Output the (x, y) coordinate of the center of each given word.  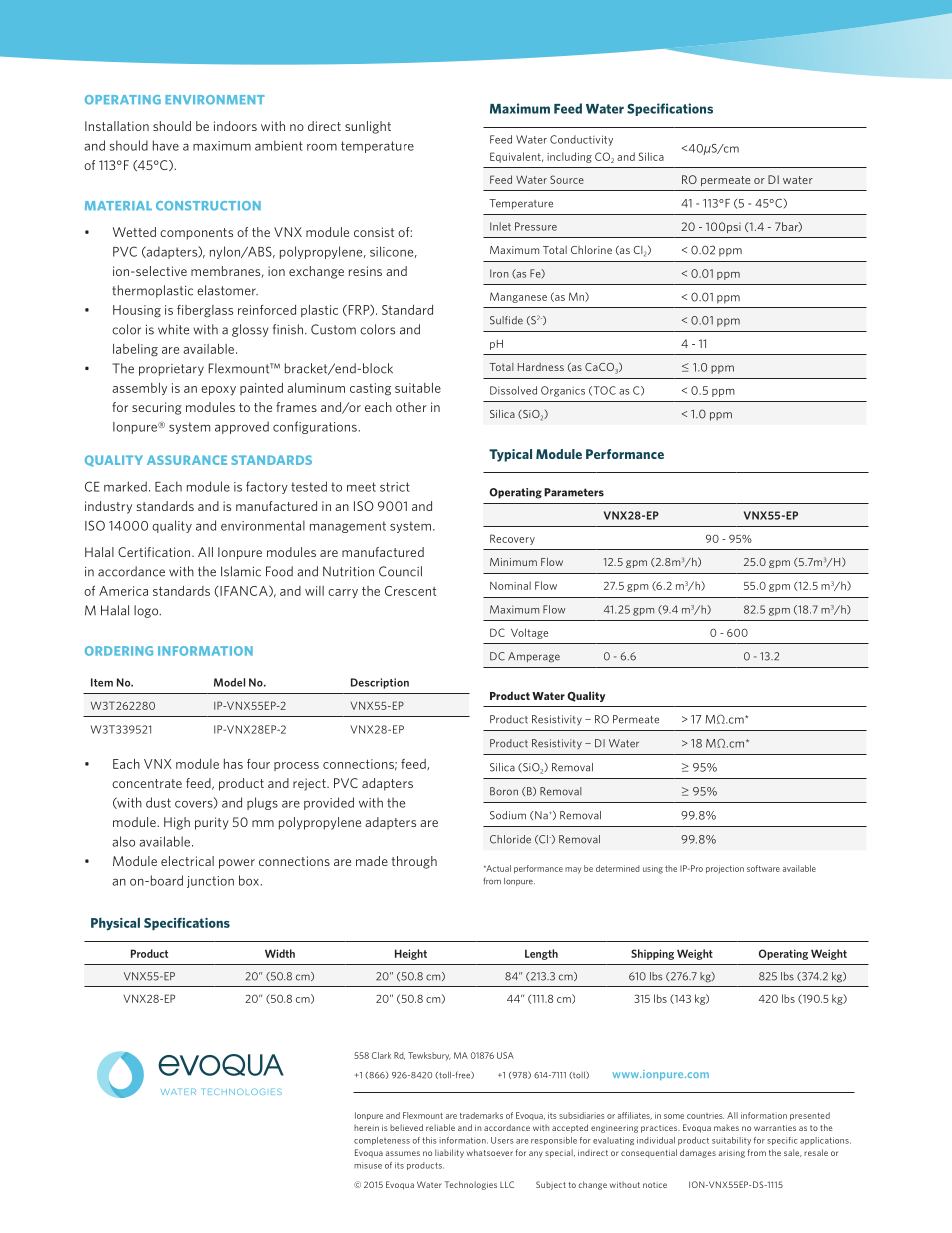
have (166, 145)
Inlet (500, 226)
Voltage (529, 633)
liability (449, 1153)
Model (229, 682)
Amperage (534, 657)
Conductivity (581, 140)
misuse (368, 1165)
